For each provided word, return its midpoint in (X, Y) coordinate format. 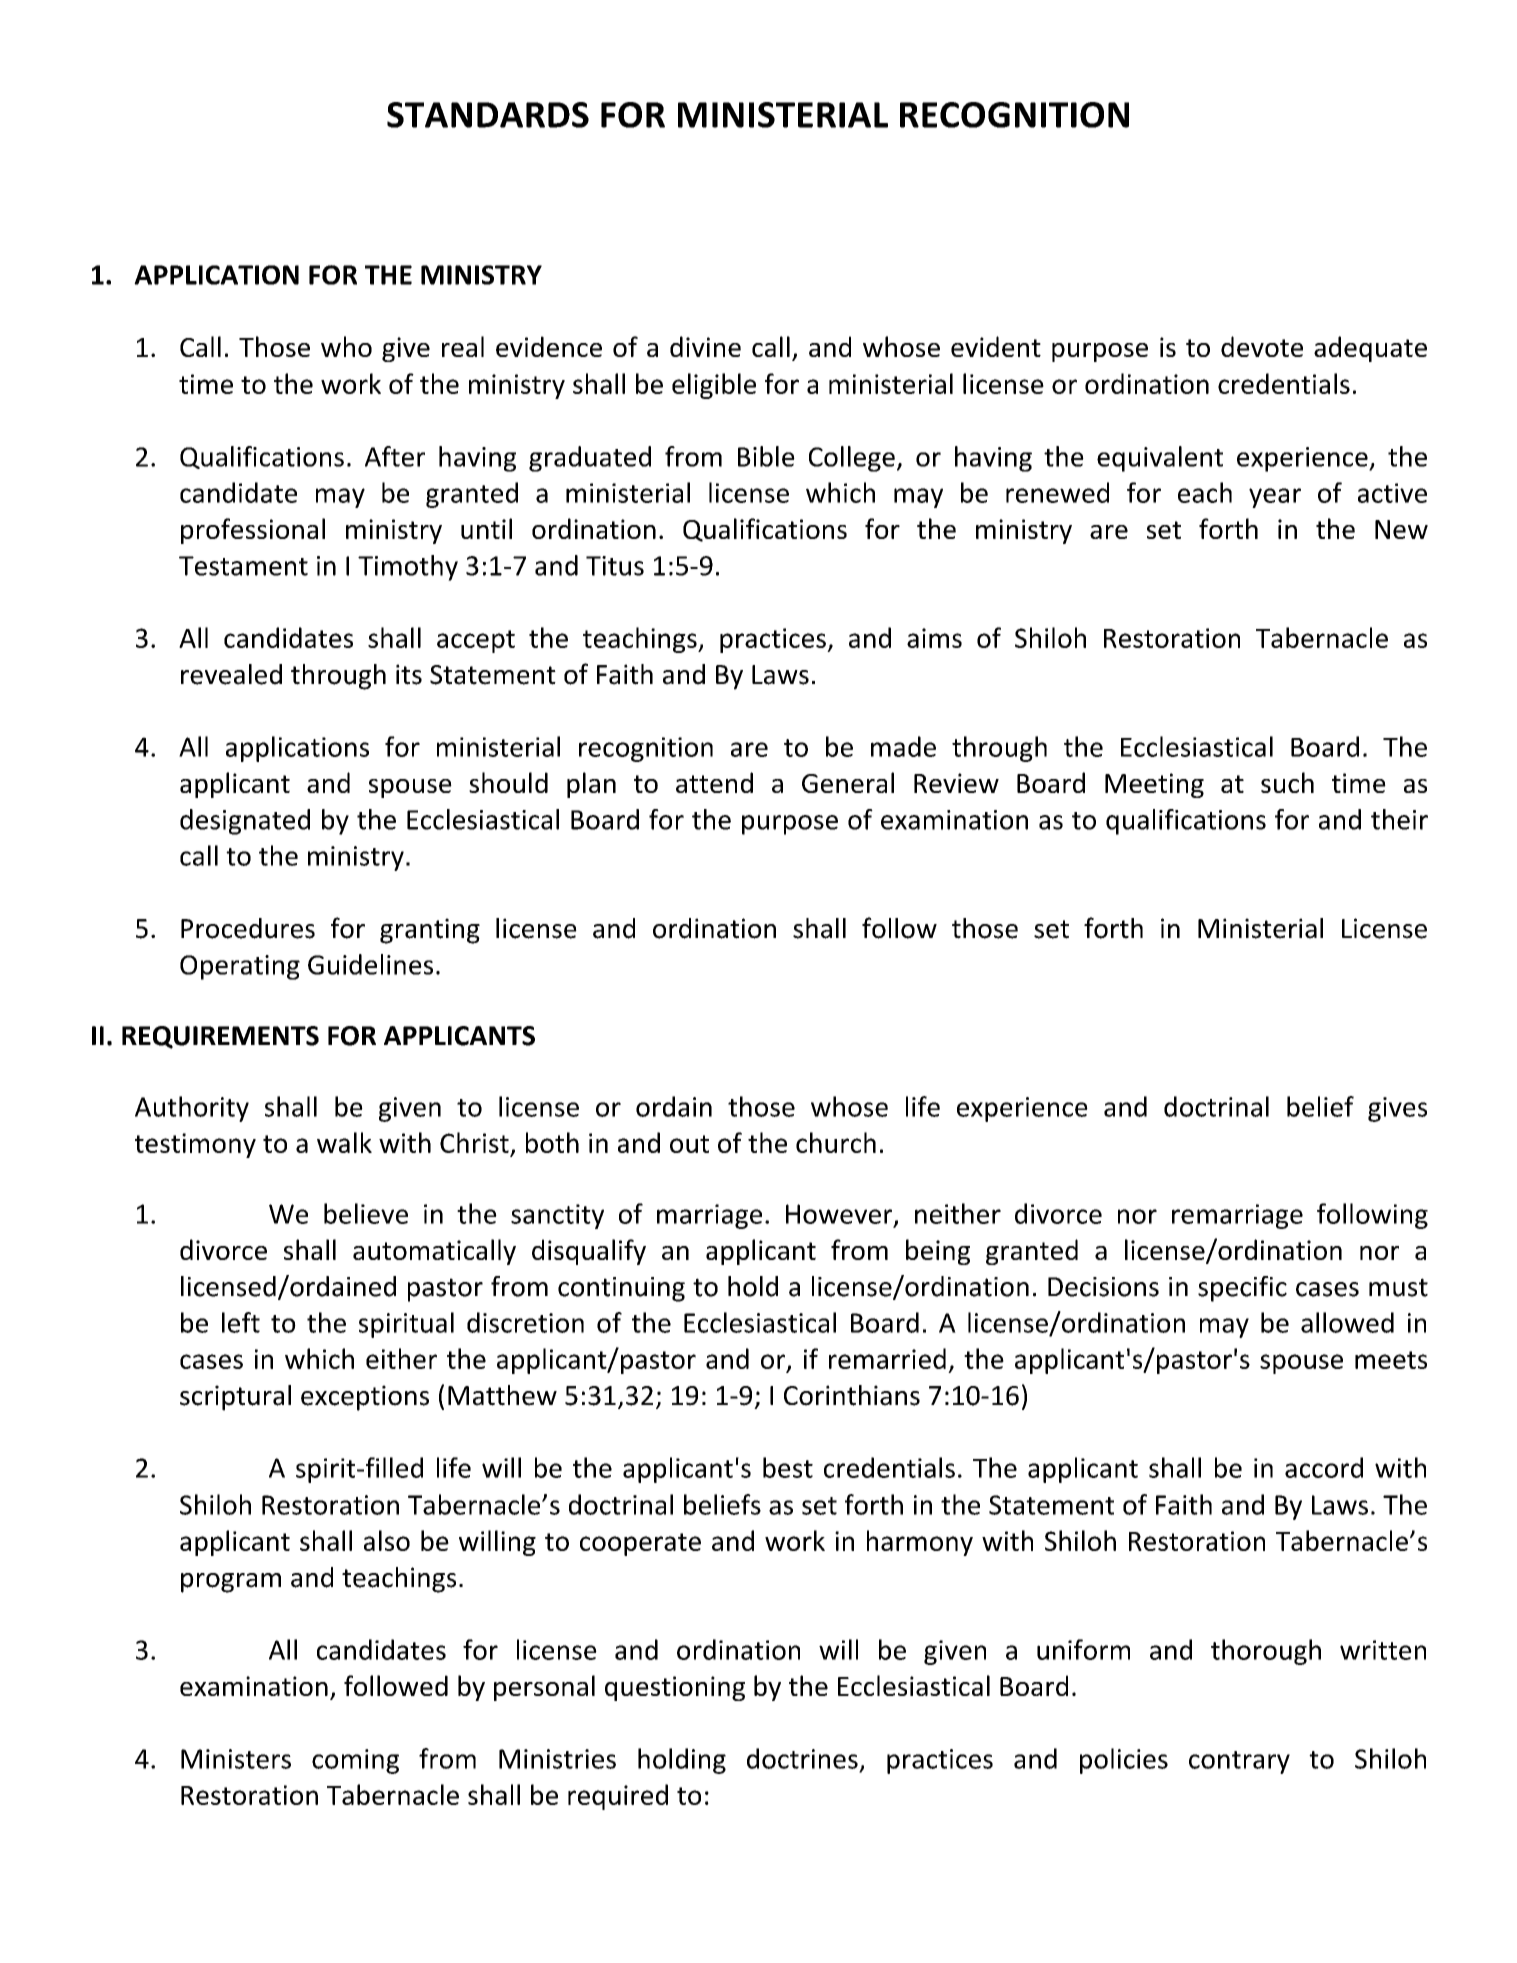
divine (705, 346)
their (1399, 819)
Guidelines (370, 964)
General (848, 782)
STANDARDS (488, 115)
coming (355, 1761)
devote (1262, 346)
